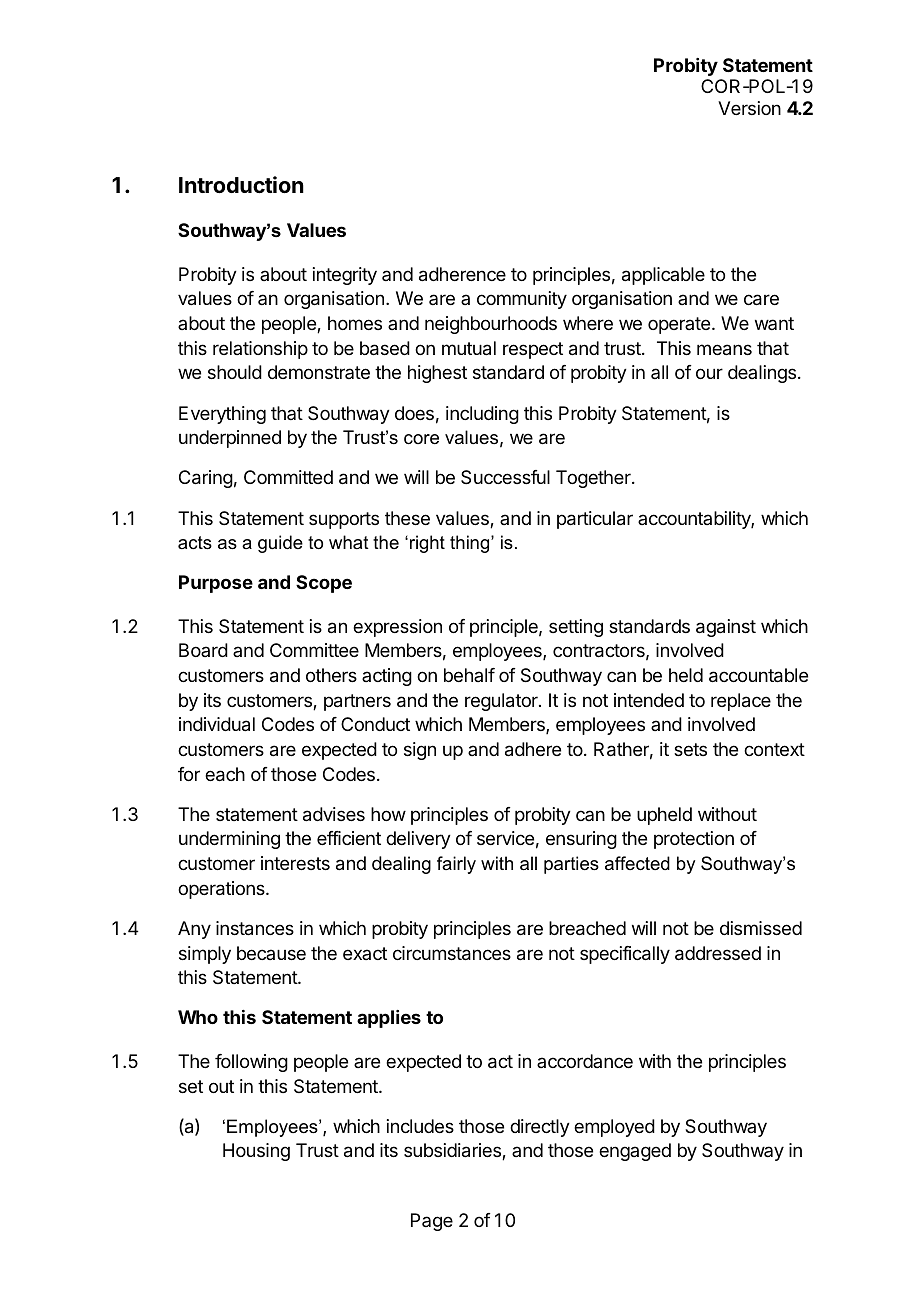 The image size is (924, 1308). Describe the element at coordinates (749, 108) in the image. I see `Version` at that location.
